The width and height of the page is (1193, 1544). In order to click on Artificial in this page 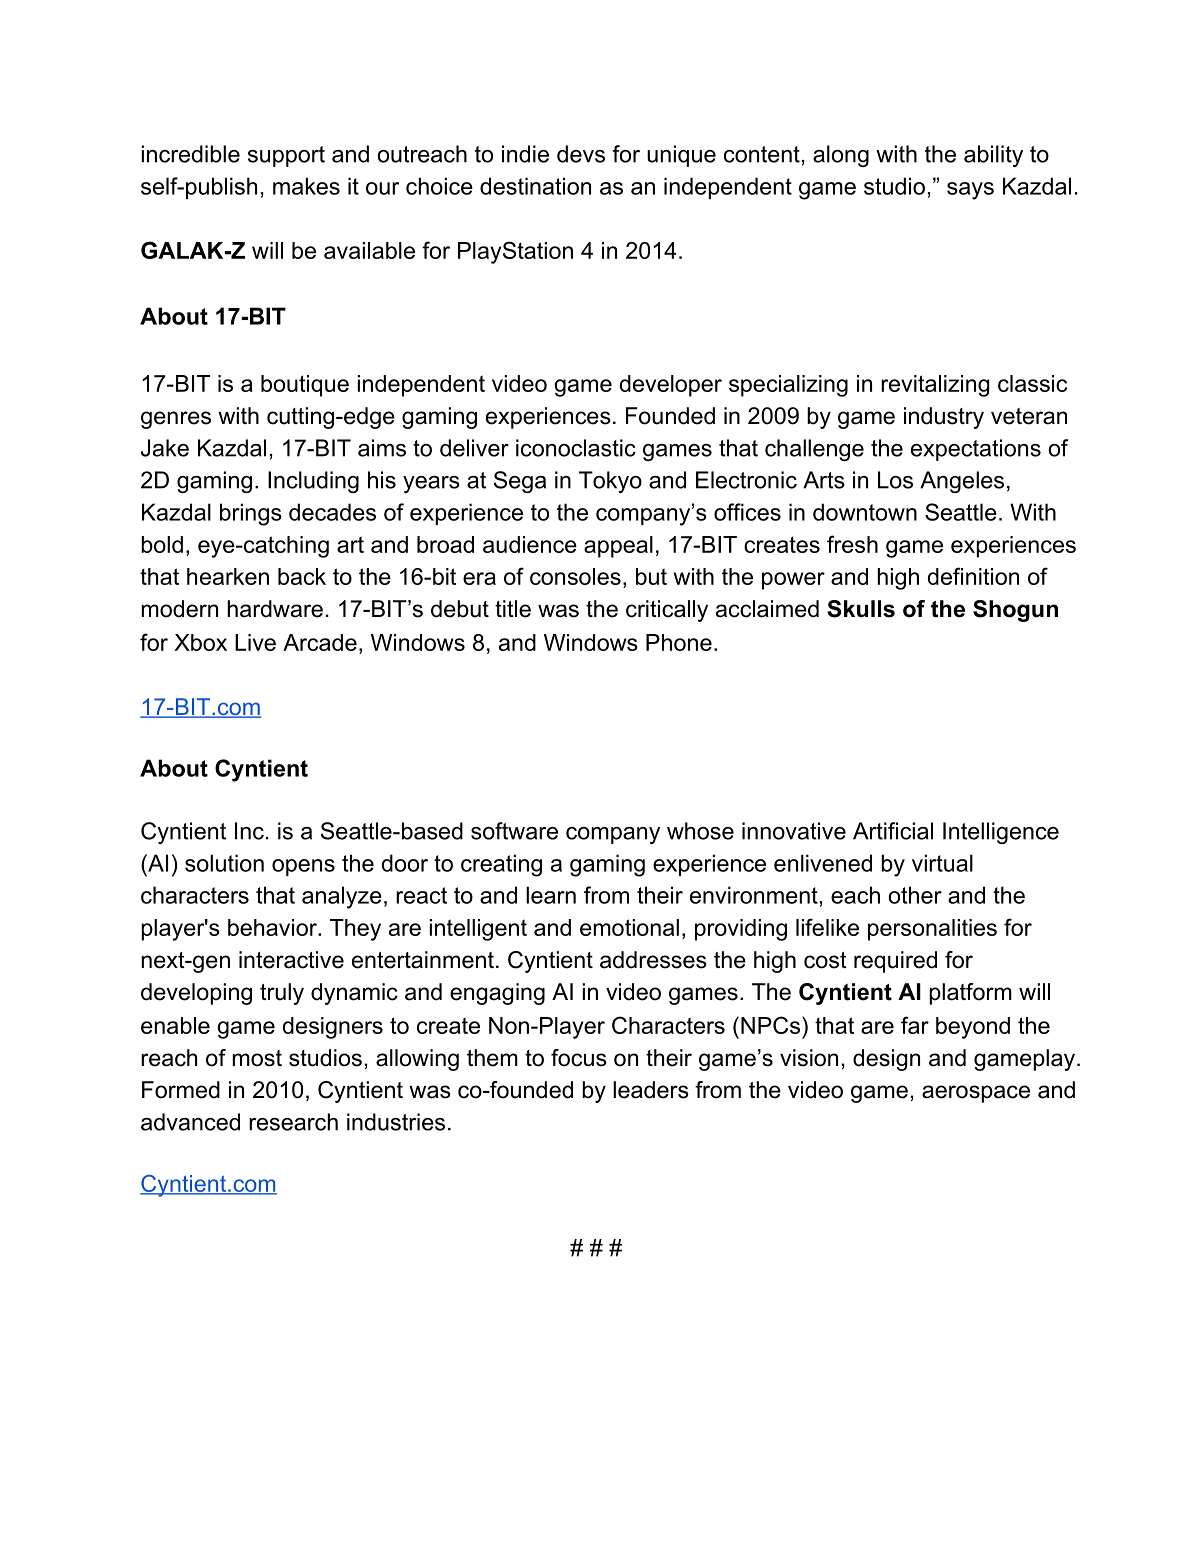, I will do `click(893, 831)`.
